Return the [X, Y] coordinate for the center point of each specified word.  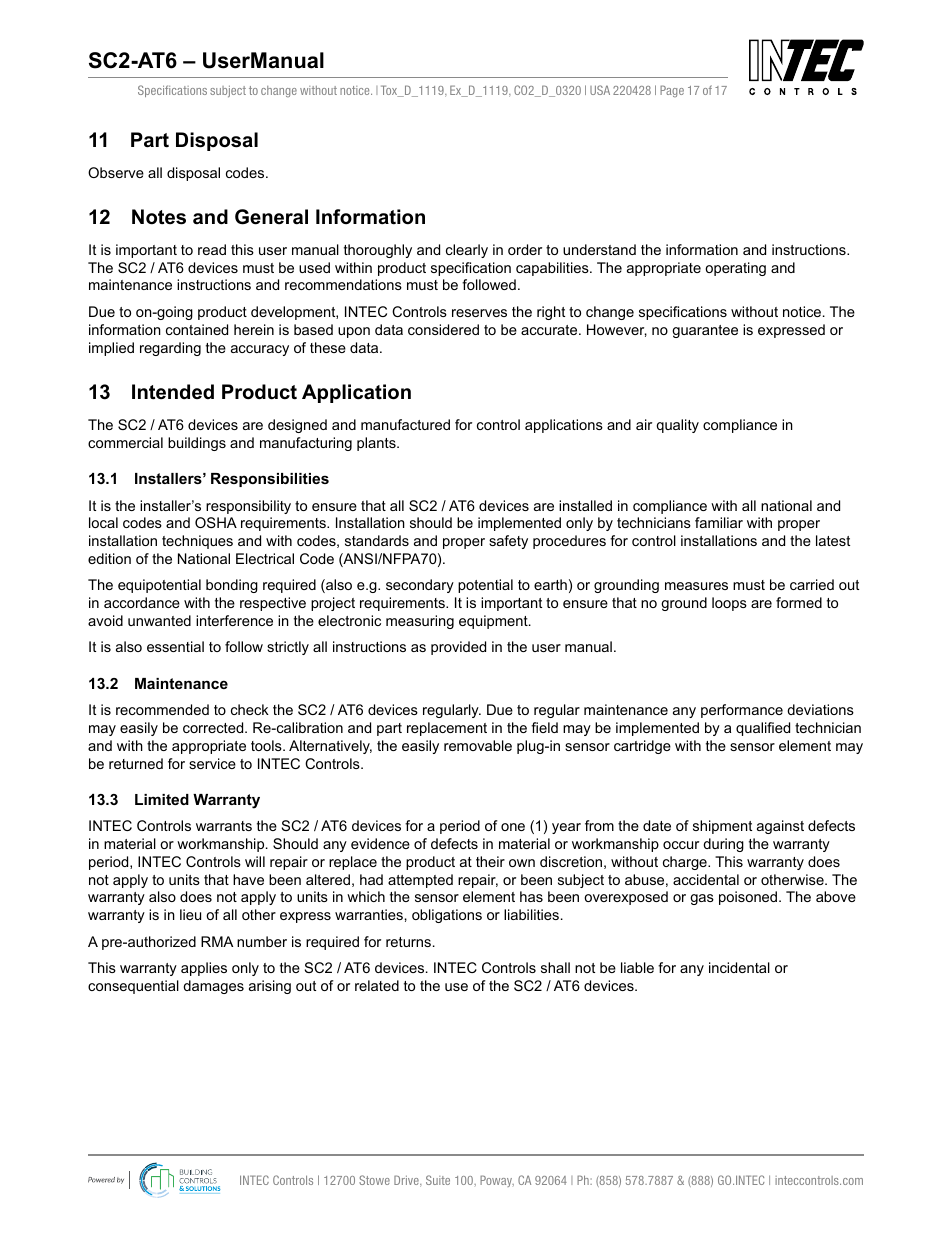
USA [600, 90]
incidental [739, 967]
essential [175, 646]
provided [458, 648]
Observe [116, 172]
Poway [497, 1181]
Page [672, 91]
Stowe [374, 1180]
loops [729, 604]
